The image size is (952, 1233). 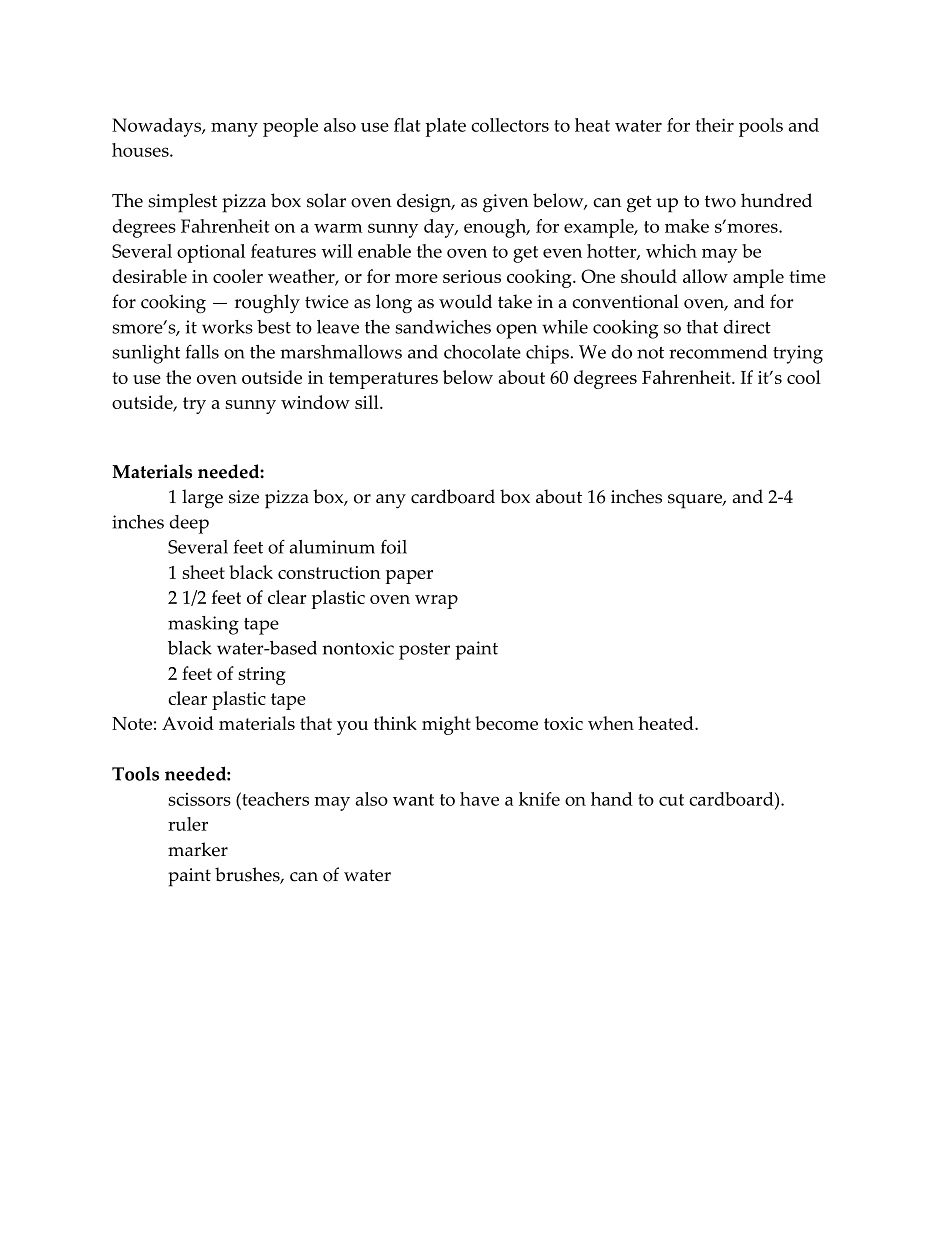 I want to click on large, so click(x=202, y=499).
